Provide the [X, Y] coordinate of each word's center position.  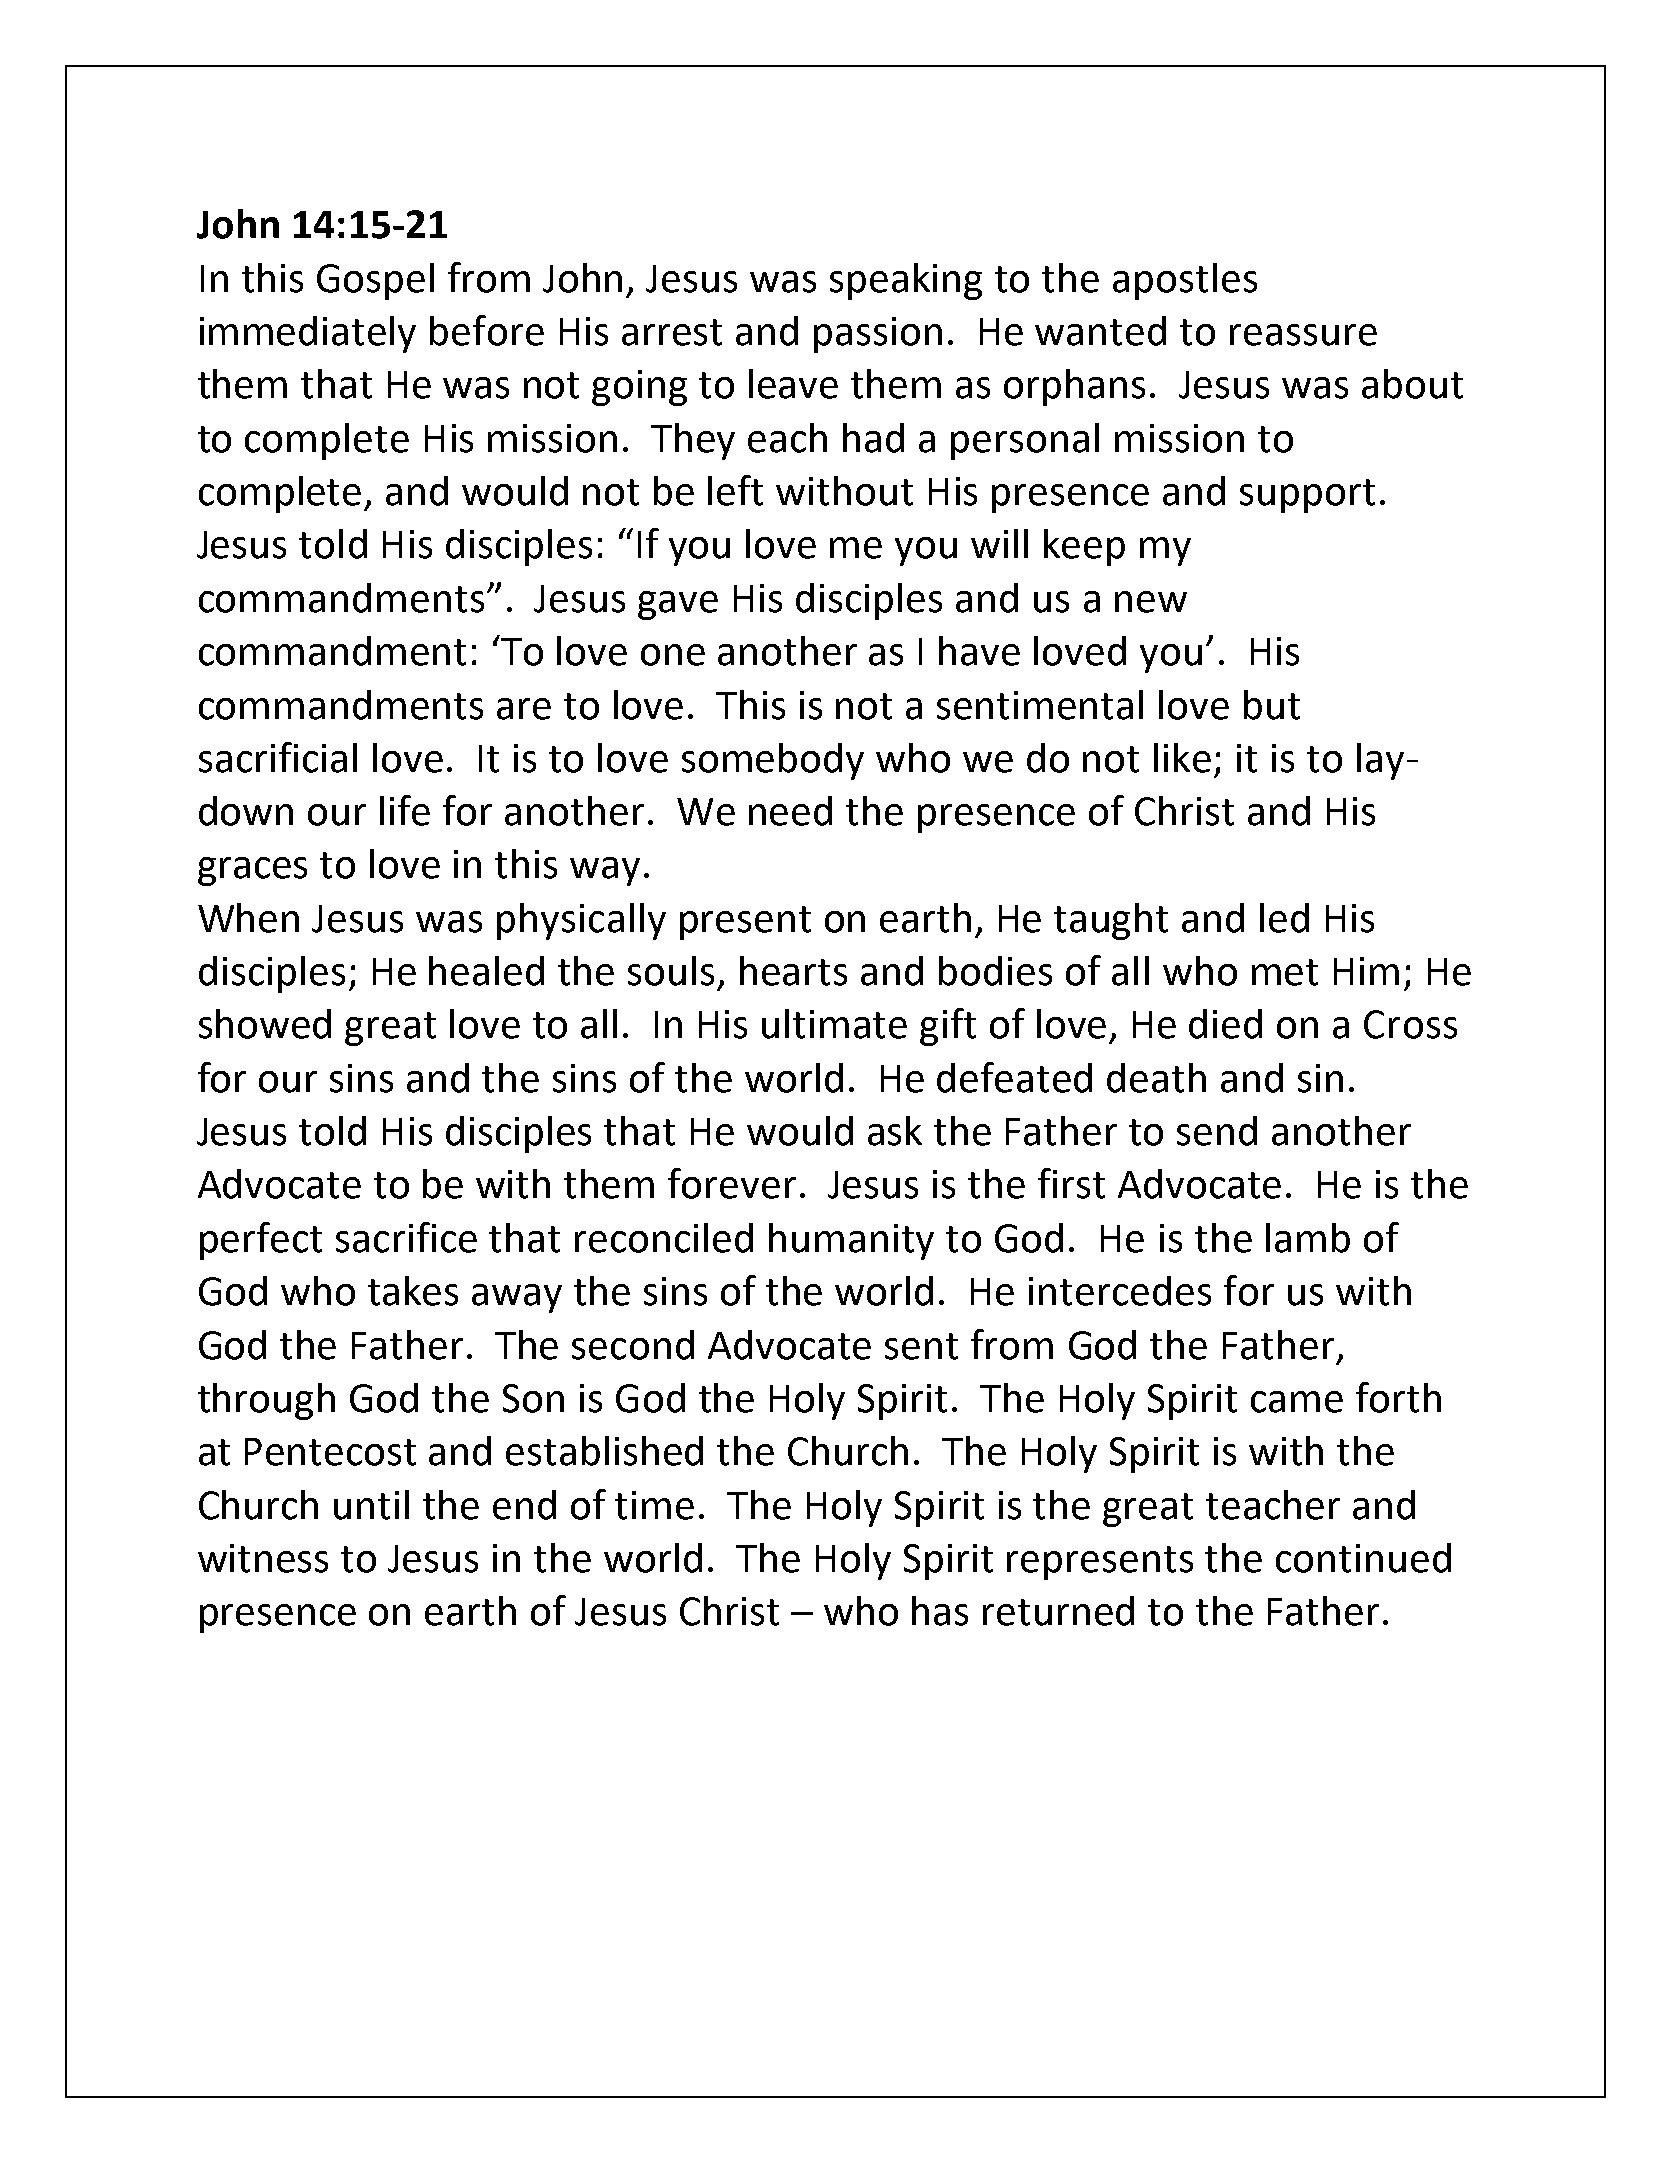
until [371, 1505]
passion [878, 335]
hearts [793, 971]
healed [486, 971]
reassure [1303, 335]
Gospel [375, 281]
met [1285, 972]
